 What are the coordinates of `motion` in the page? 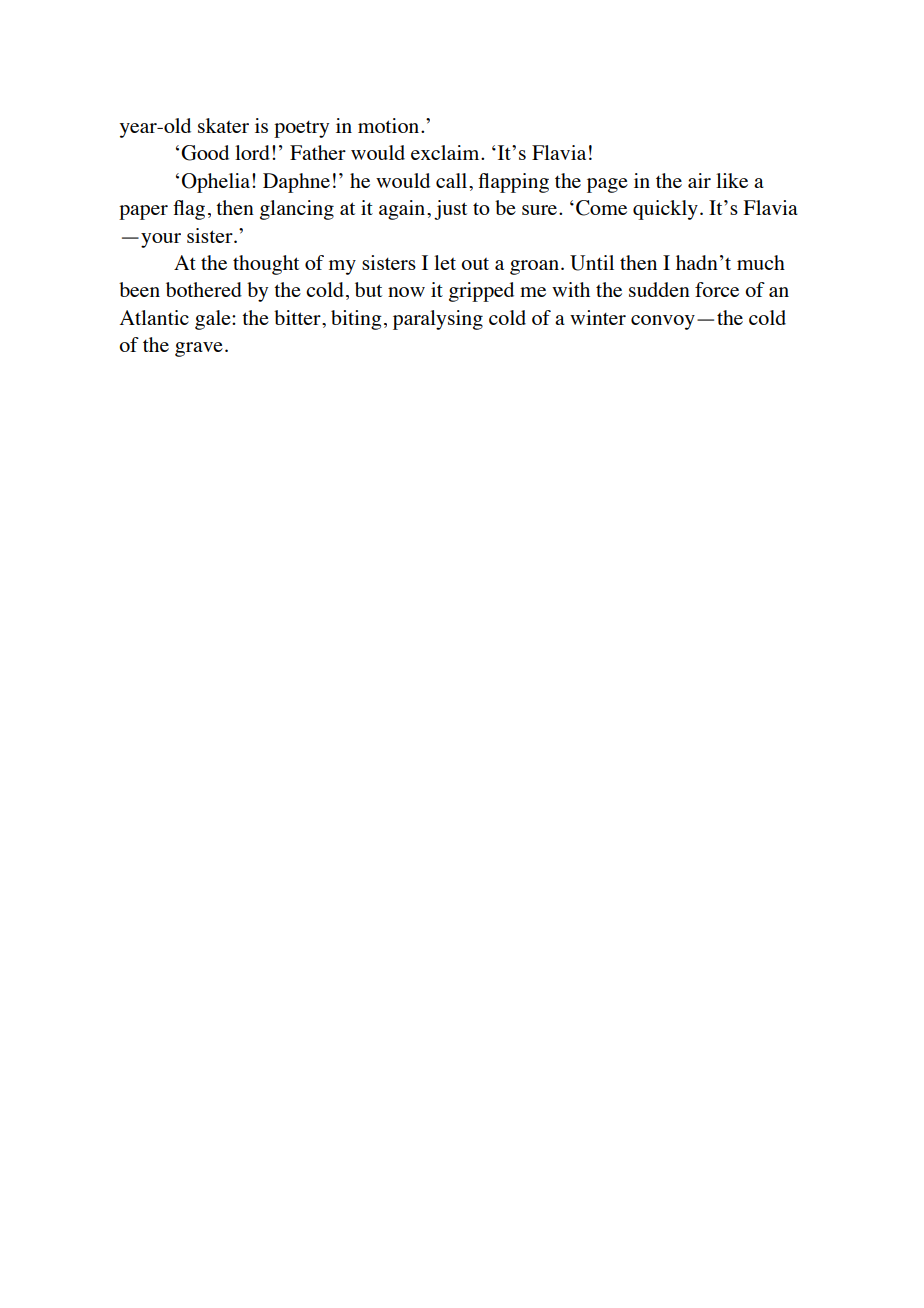 It's located at (390, 125).
